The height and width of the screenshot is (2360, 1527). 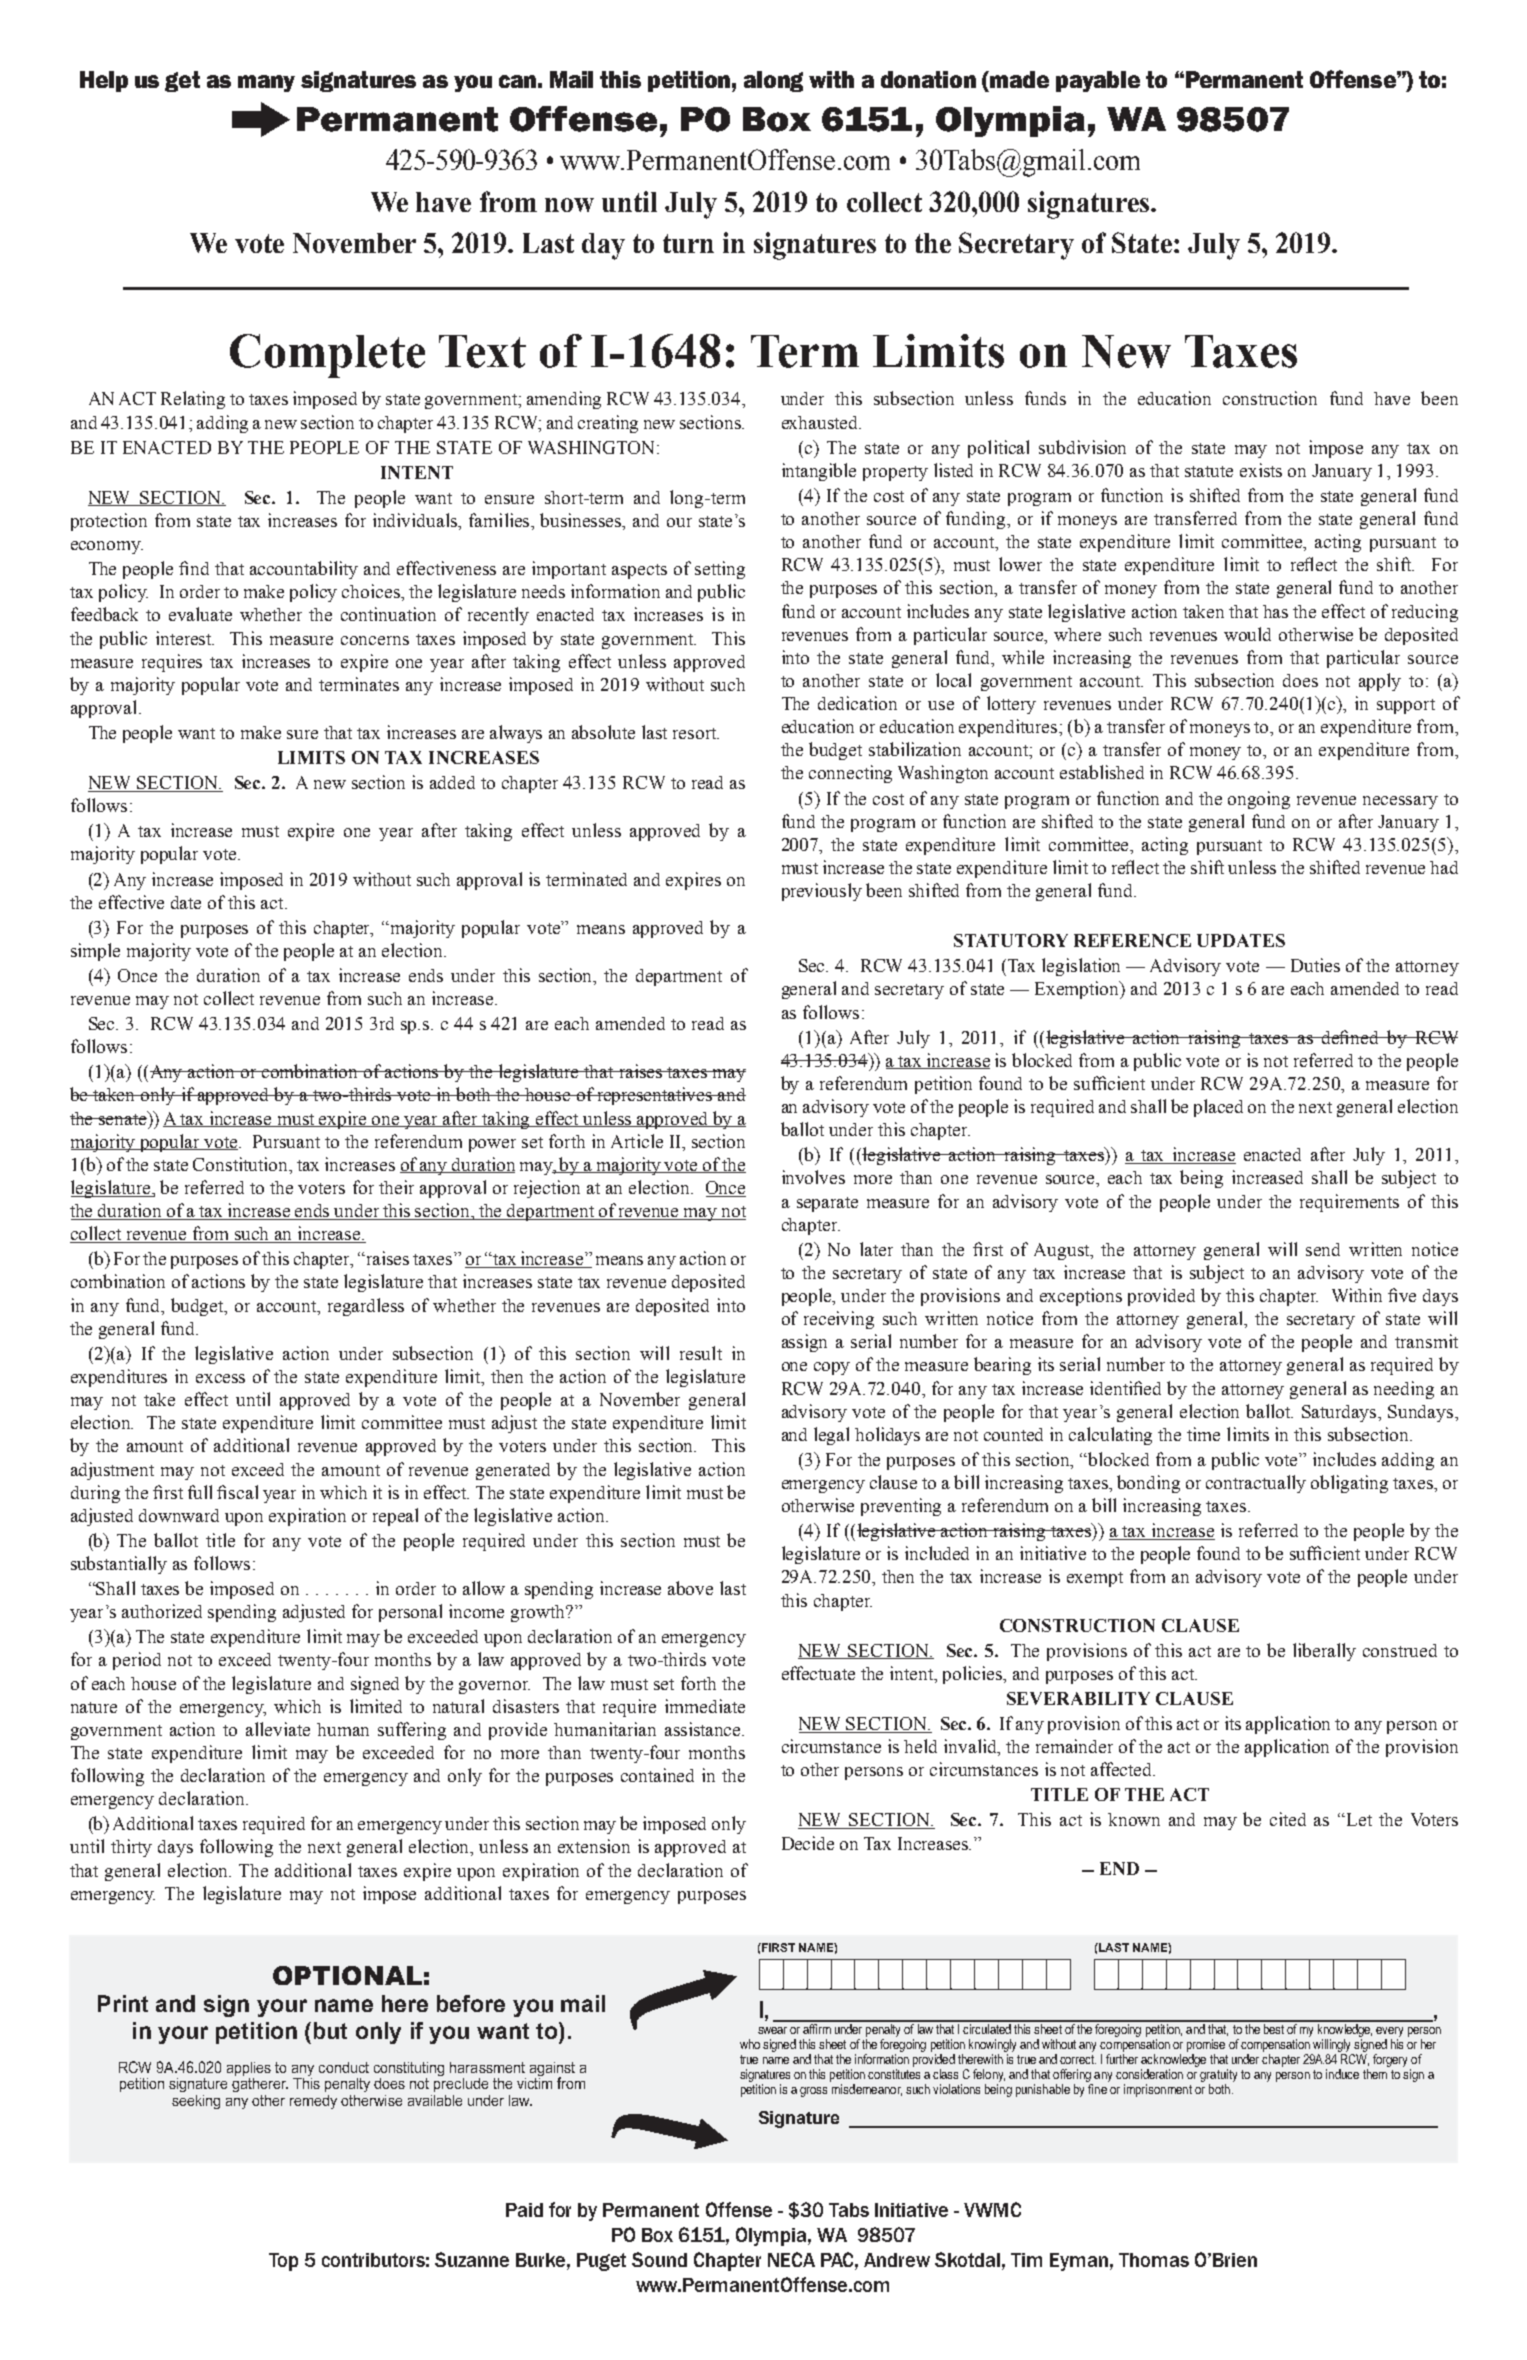 I want to click on previously, so click(x=822, y=892).
